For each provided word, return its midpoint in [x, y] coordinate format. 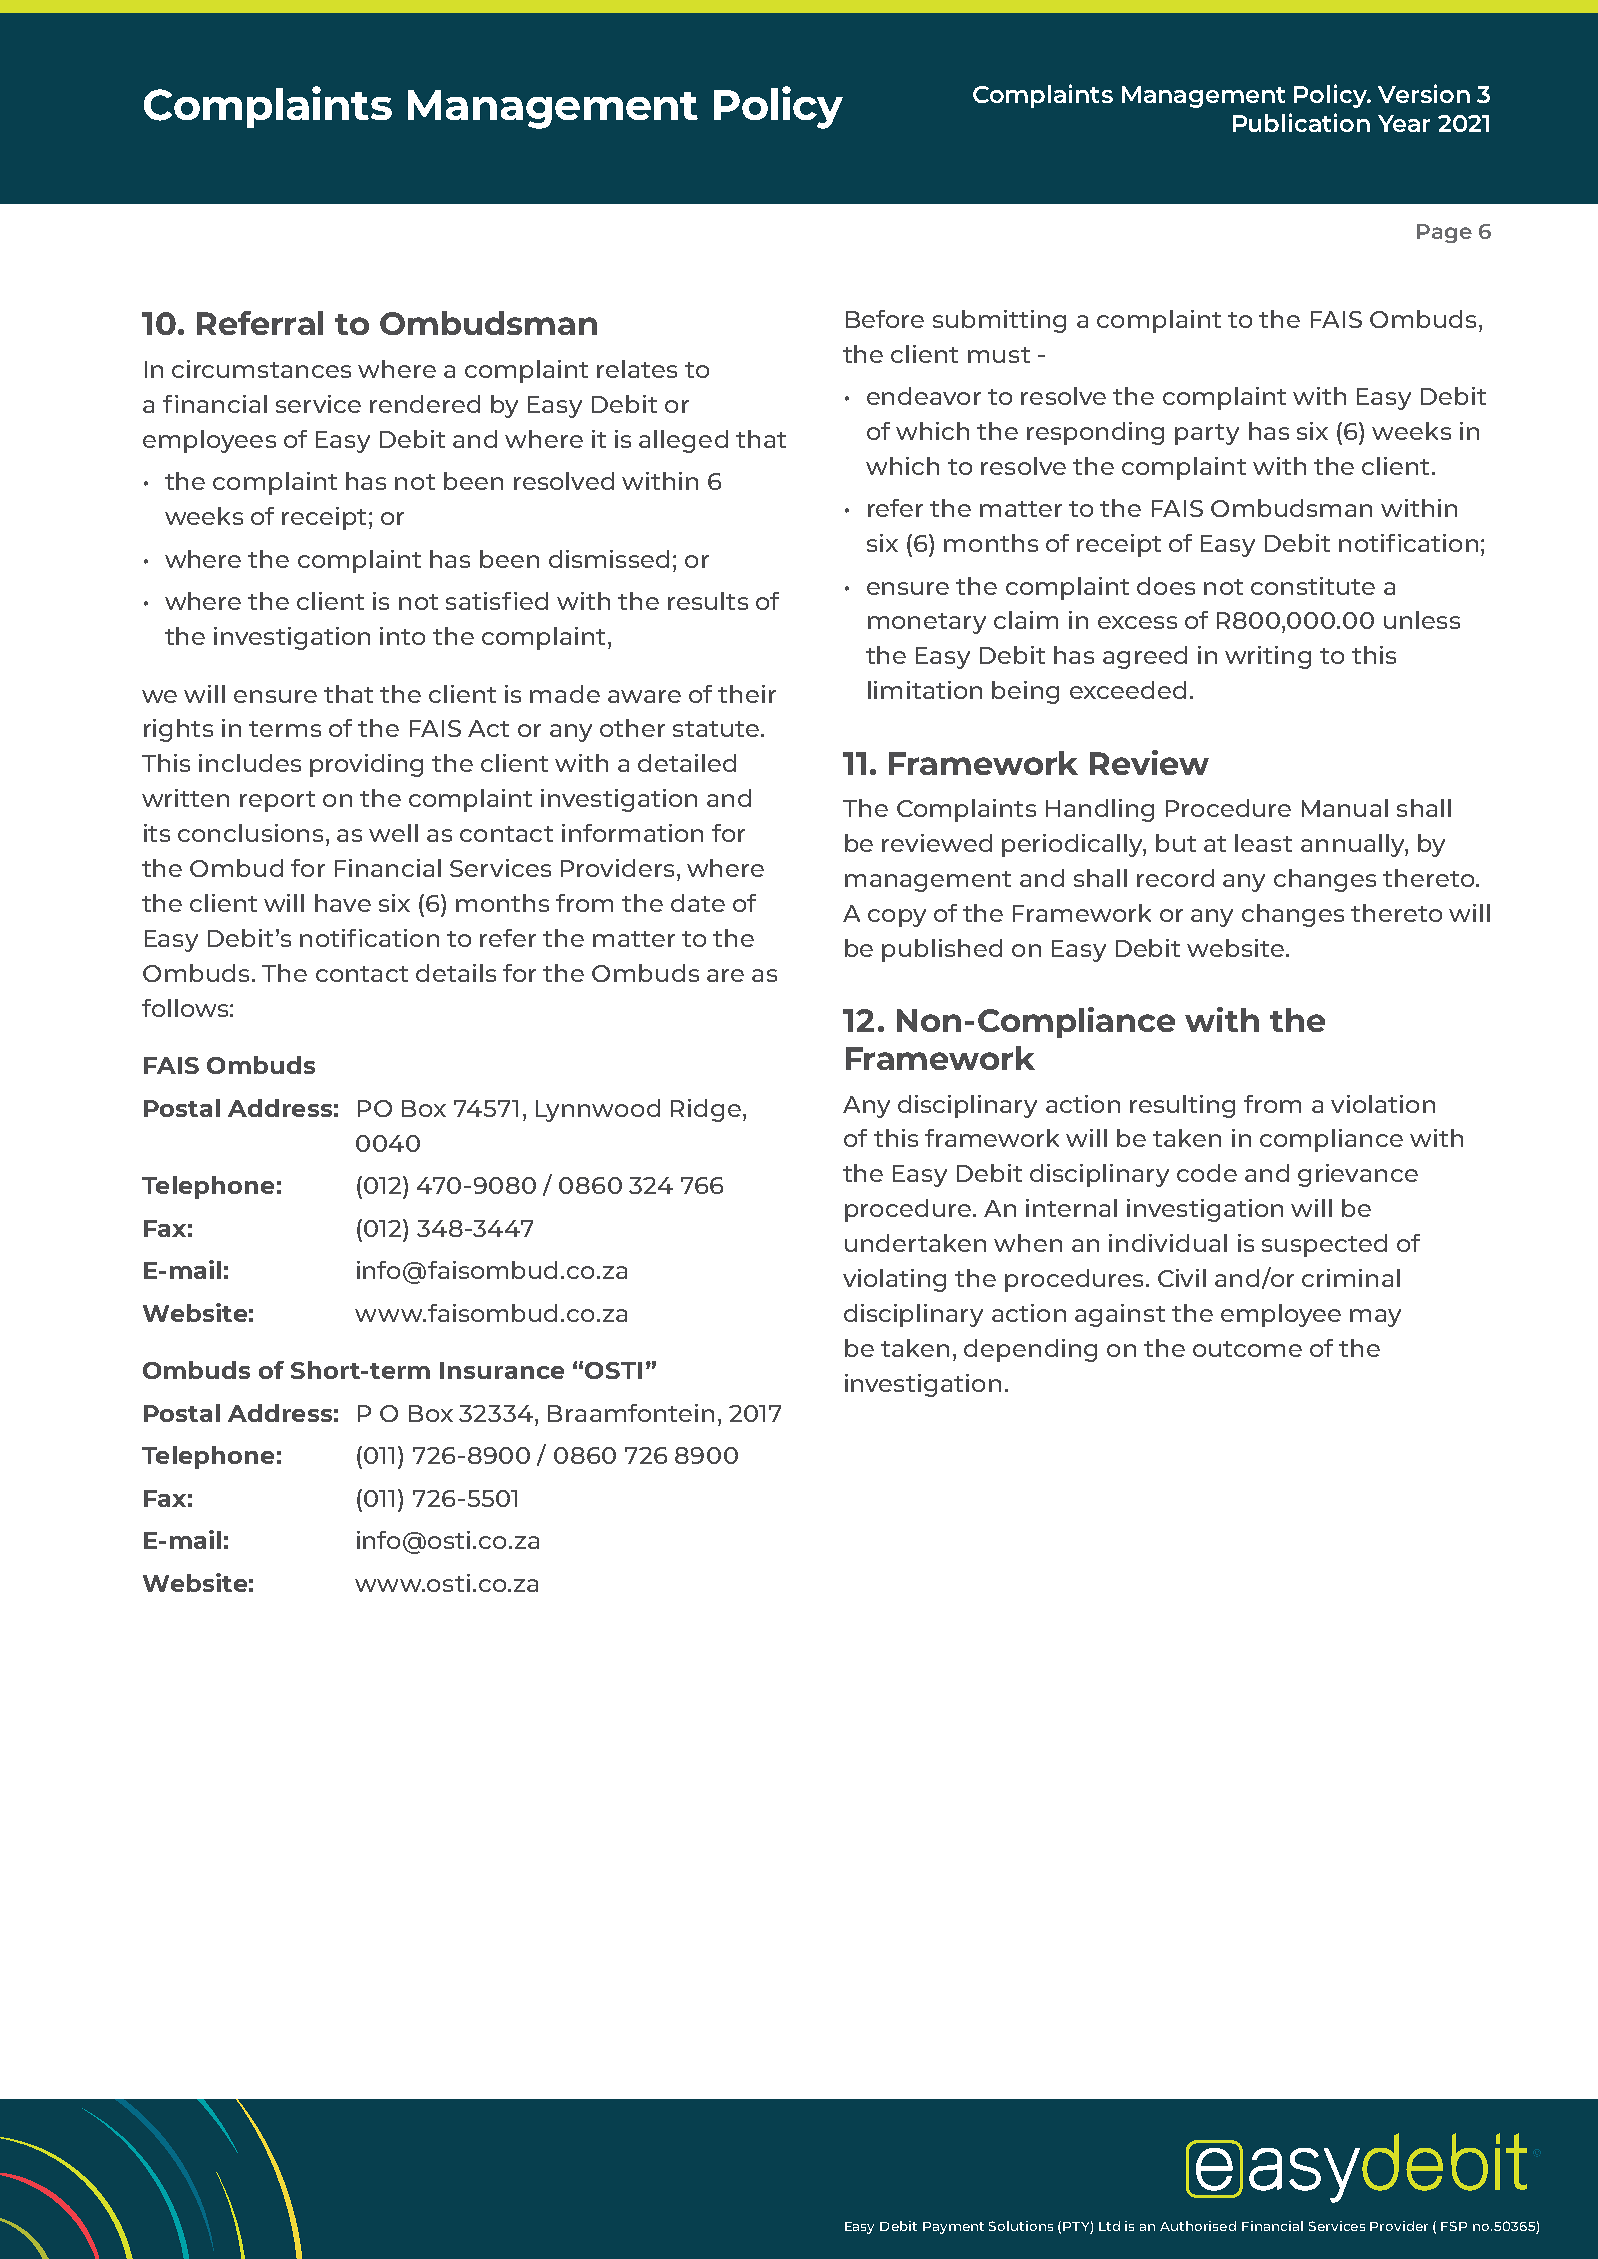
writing [1268, 657]
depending [1030, 1350]
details [456, 973]
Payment [953, 2228]
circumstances [261, 369]
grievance [1358, 1175]
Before [885, 319]
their [747, 694]
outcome [1247, 1349]
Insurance [502, 1370]
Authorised [1198, 2226]
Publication [1301, 122]
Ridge [706, 1110]
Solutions [1021, 2226]
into [402, 636]
